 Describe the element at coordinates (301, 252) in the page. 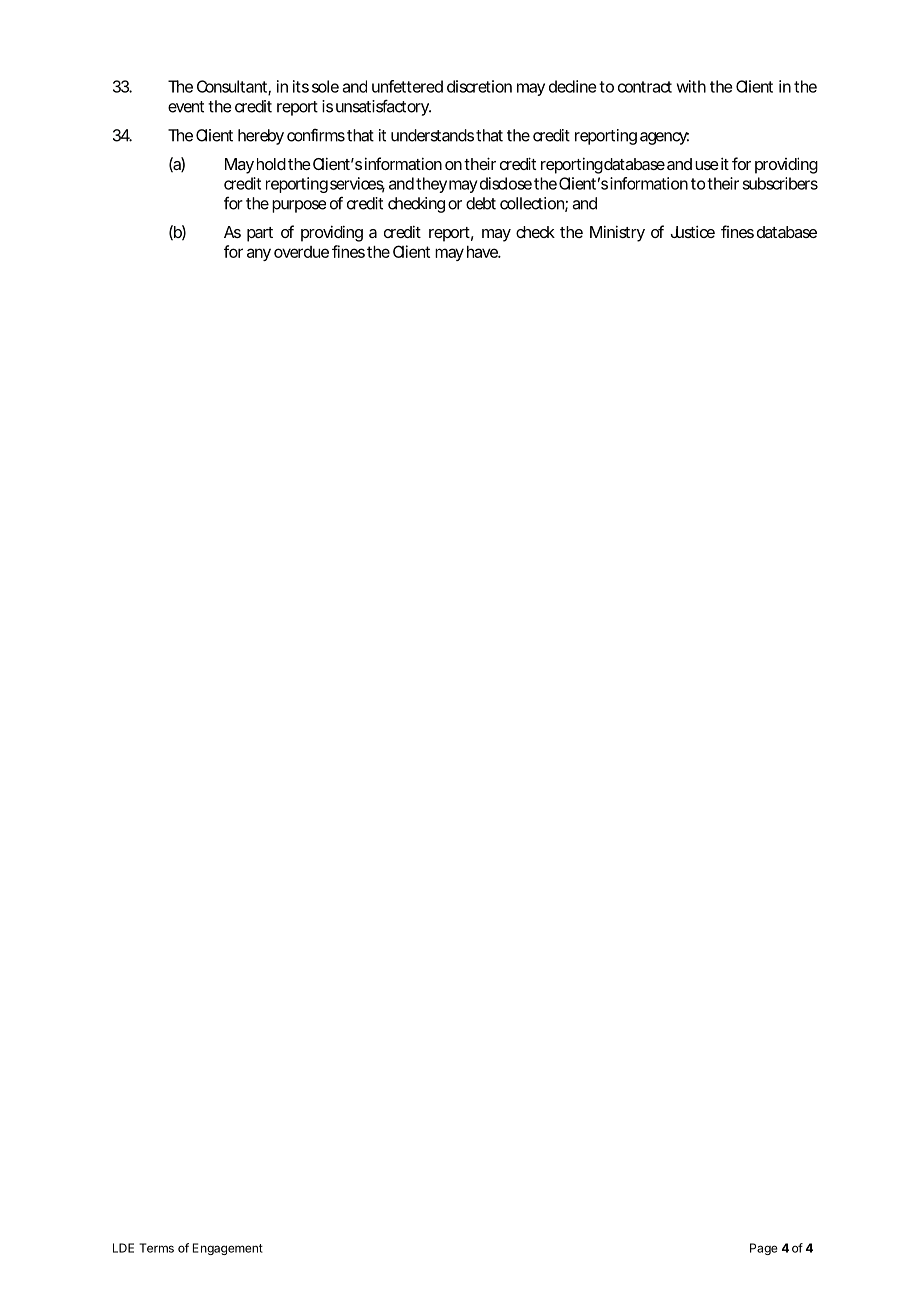

I see `overdue` at that location.
